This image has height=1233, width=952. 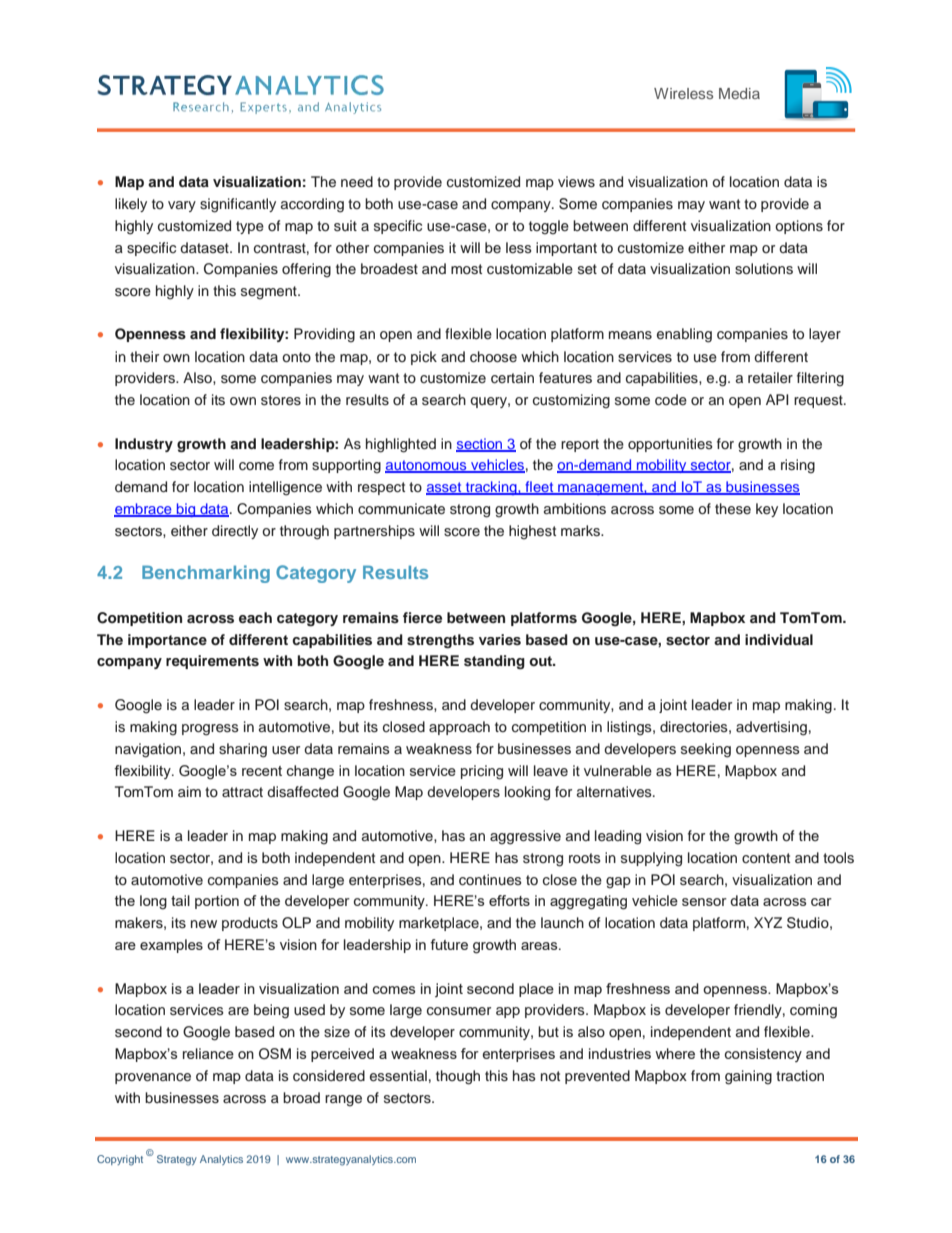 What do you see at coordinates (167, 641) in the image?
I see `importance` at bounding box center [167, 641].
